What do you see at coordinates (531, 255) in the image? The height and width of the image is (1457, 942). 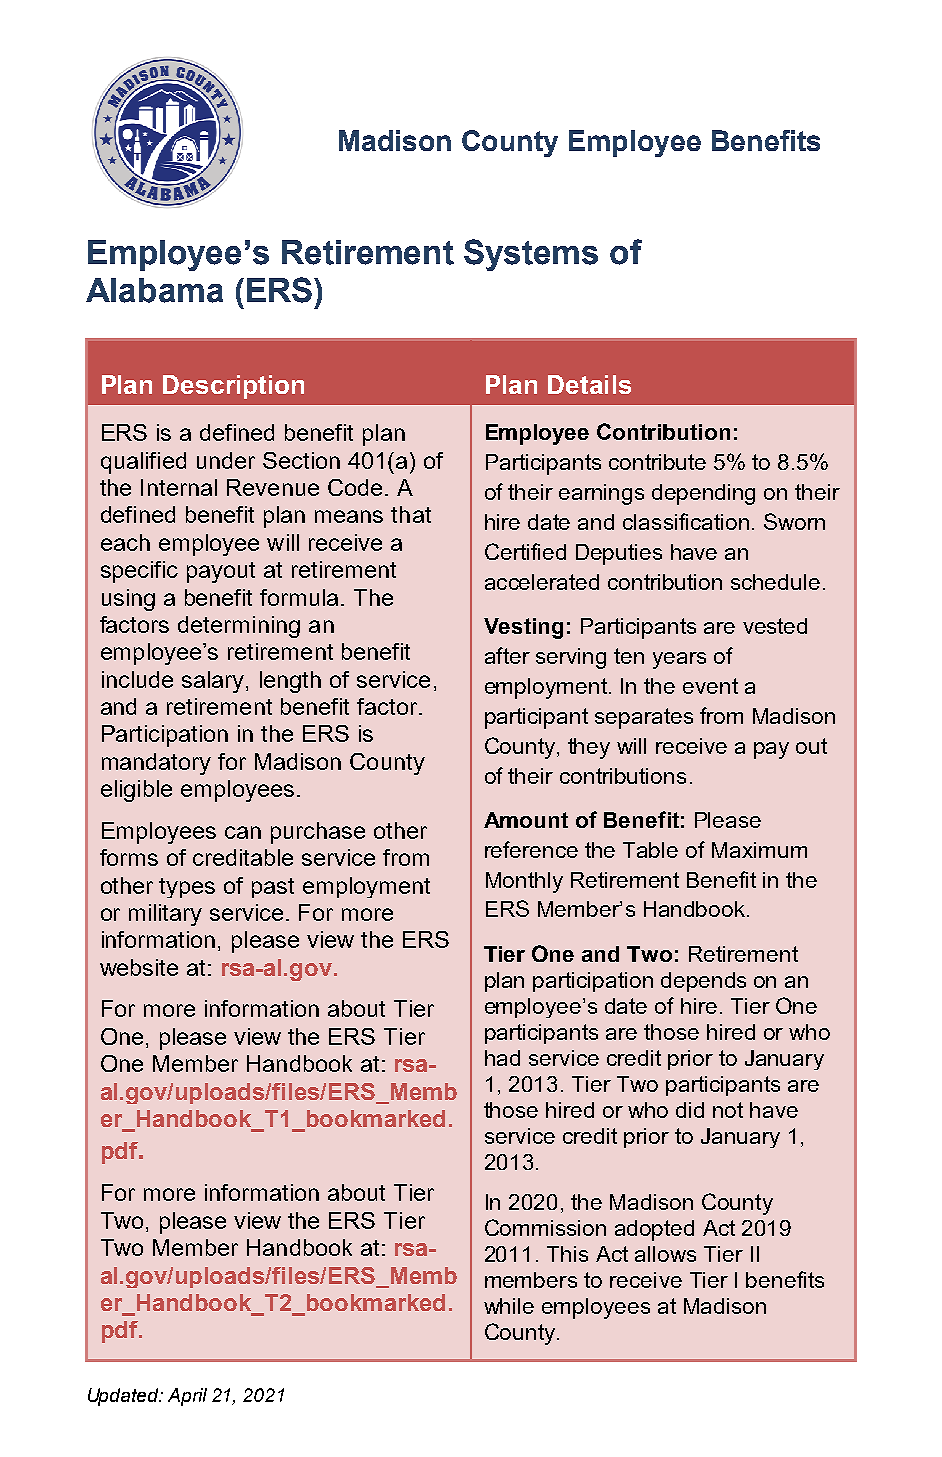 I see `Systems` at bounding box center [531, 255].
